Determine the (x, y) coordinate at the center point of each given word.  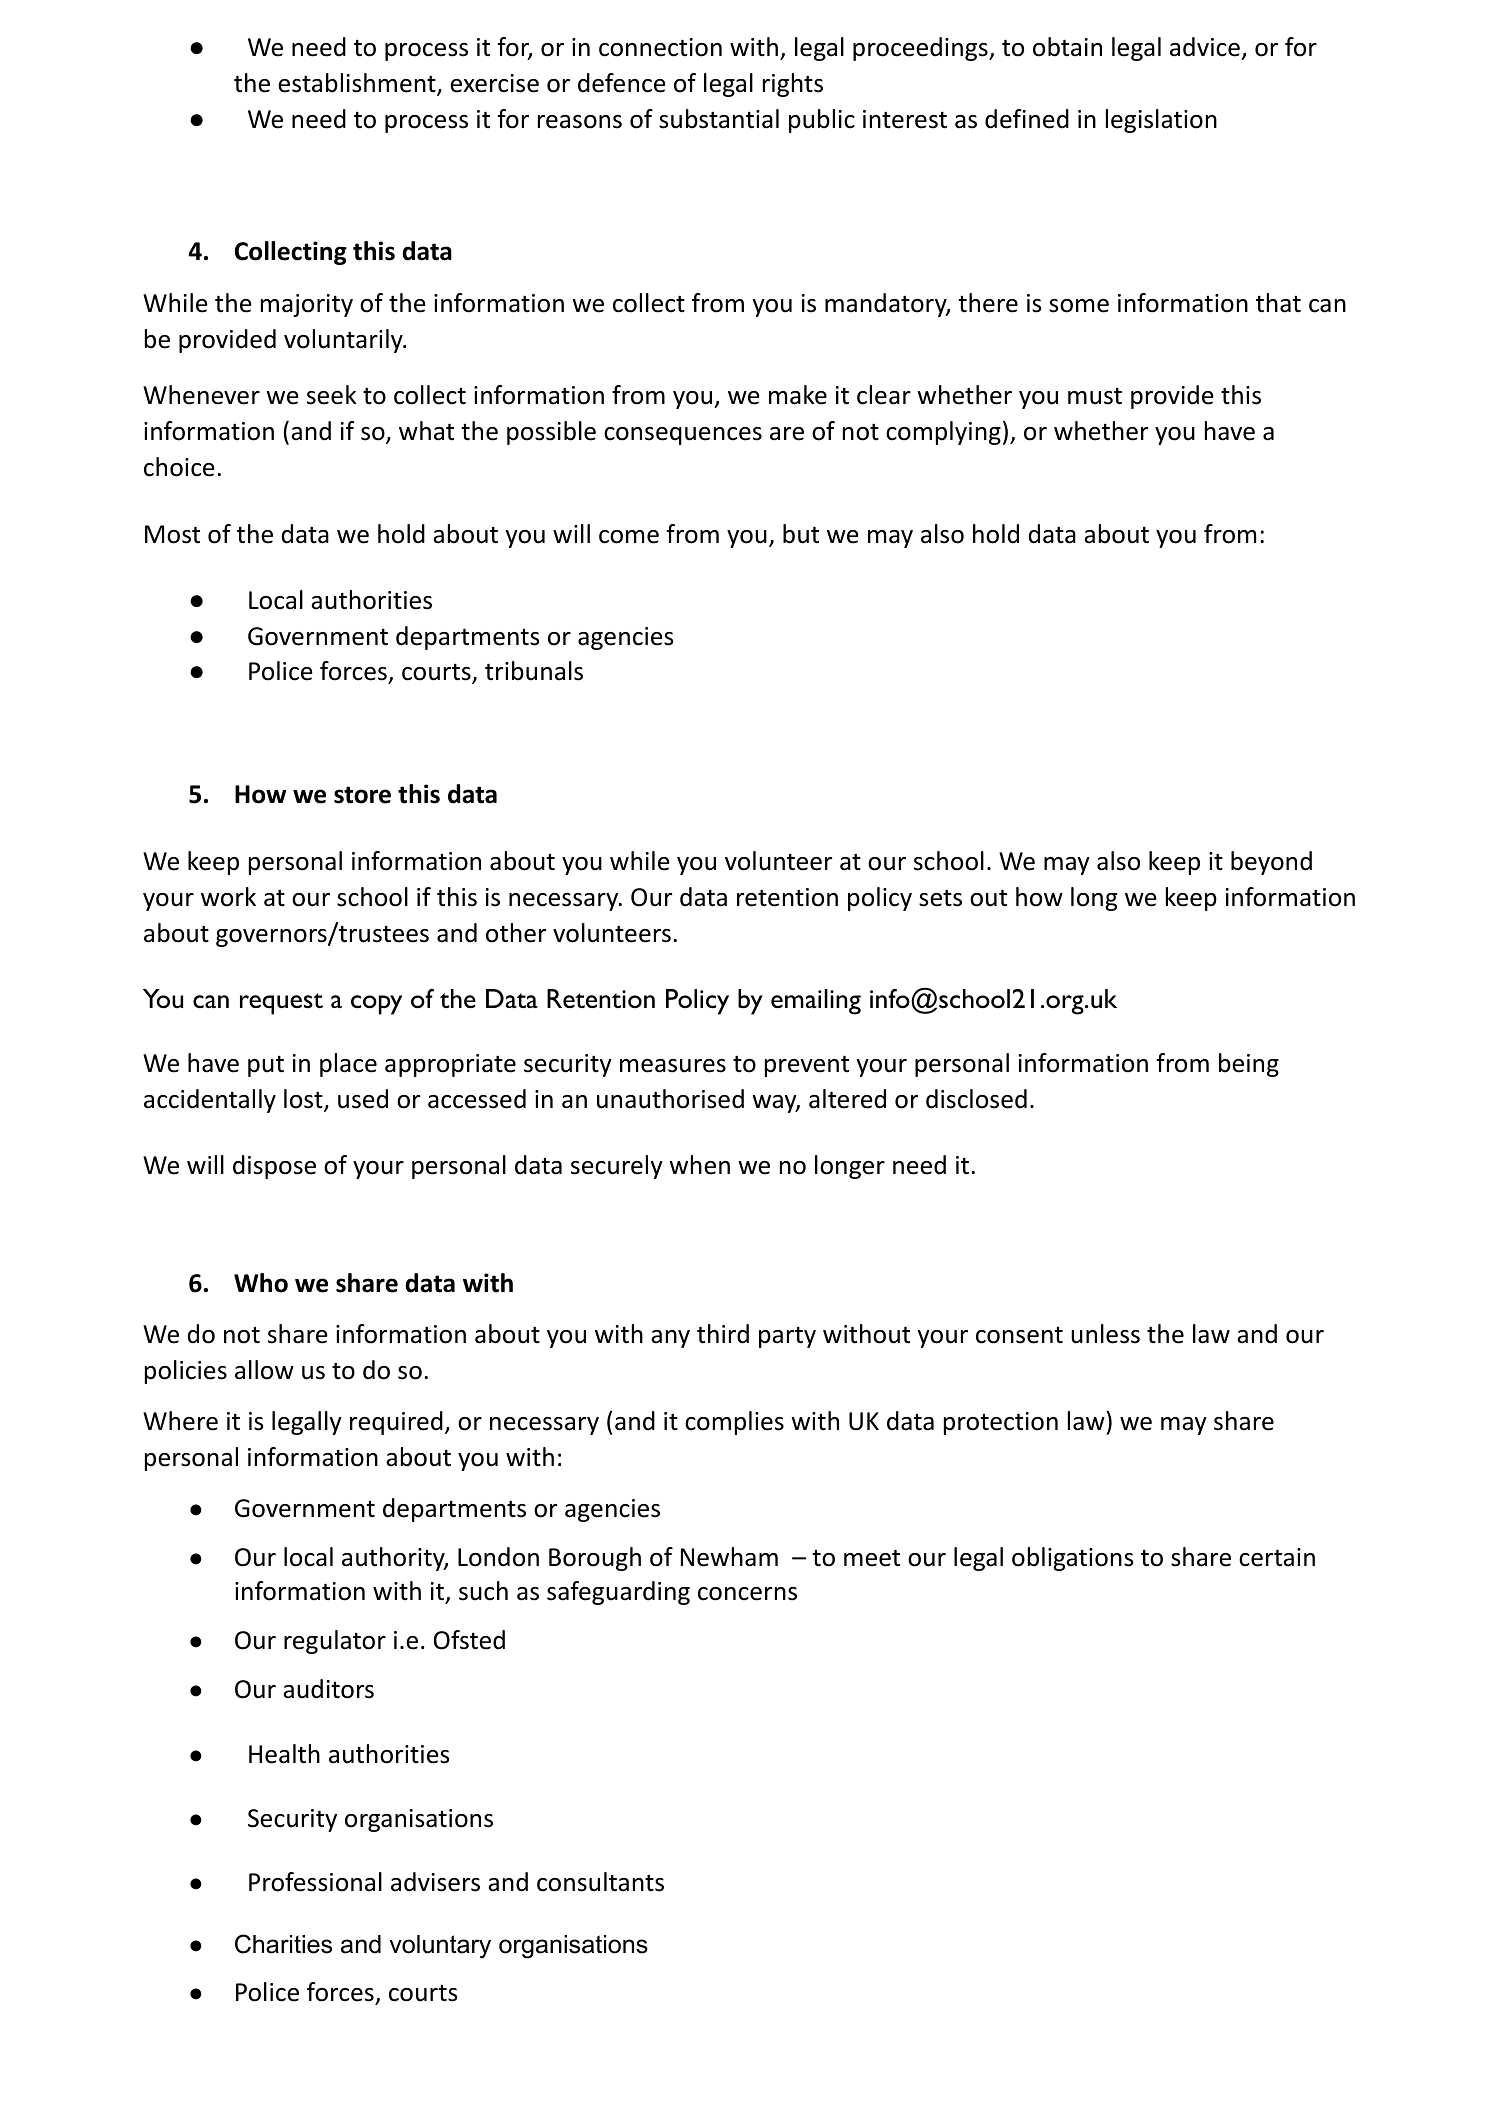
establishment (358, 84)
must (1095, 396)
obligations (1072, 1559)
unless (1105, 1334)
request (281, 1004)
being (1249, 1065)
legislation (1161, 121)
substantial (719, 119)
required (396, 1423)
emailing (816, 1002)
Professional (315, 1882)
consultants (600, 1882)
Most (172, 534)
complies (734, 1423)
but (801, 534)
